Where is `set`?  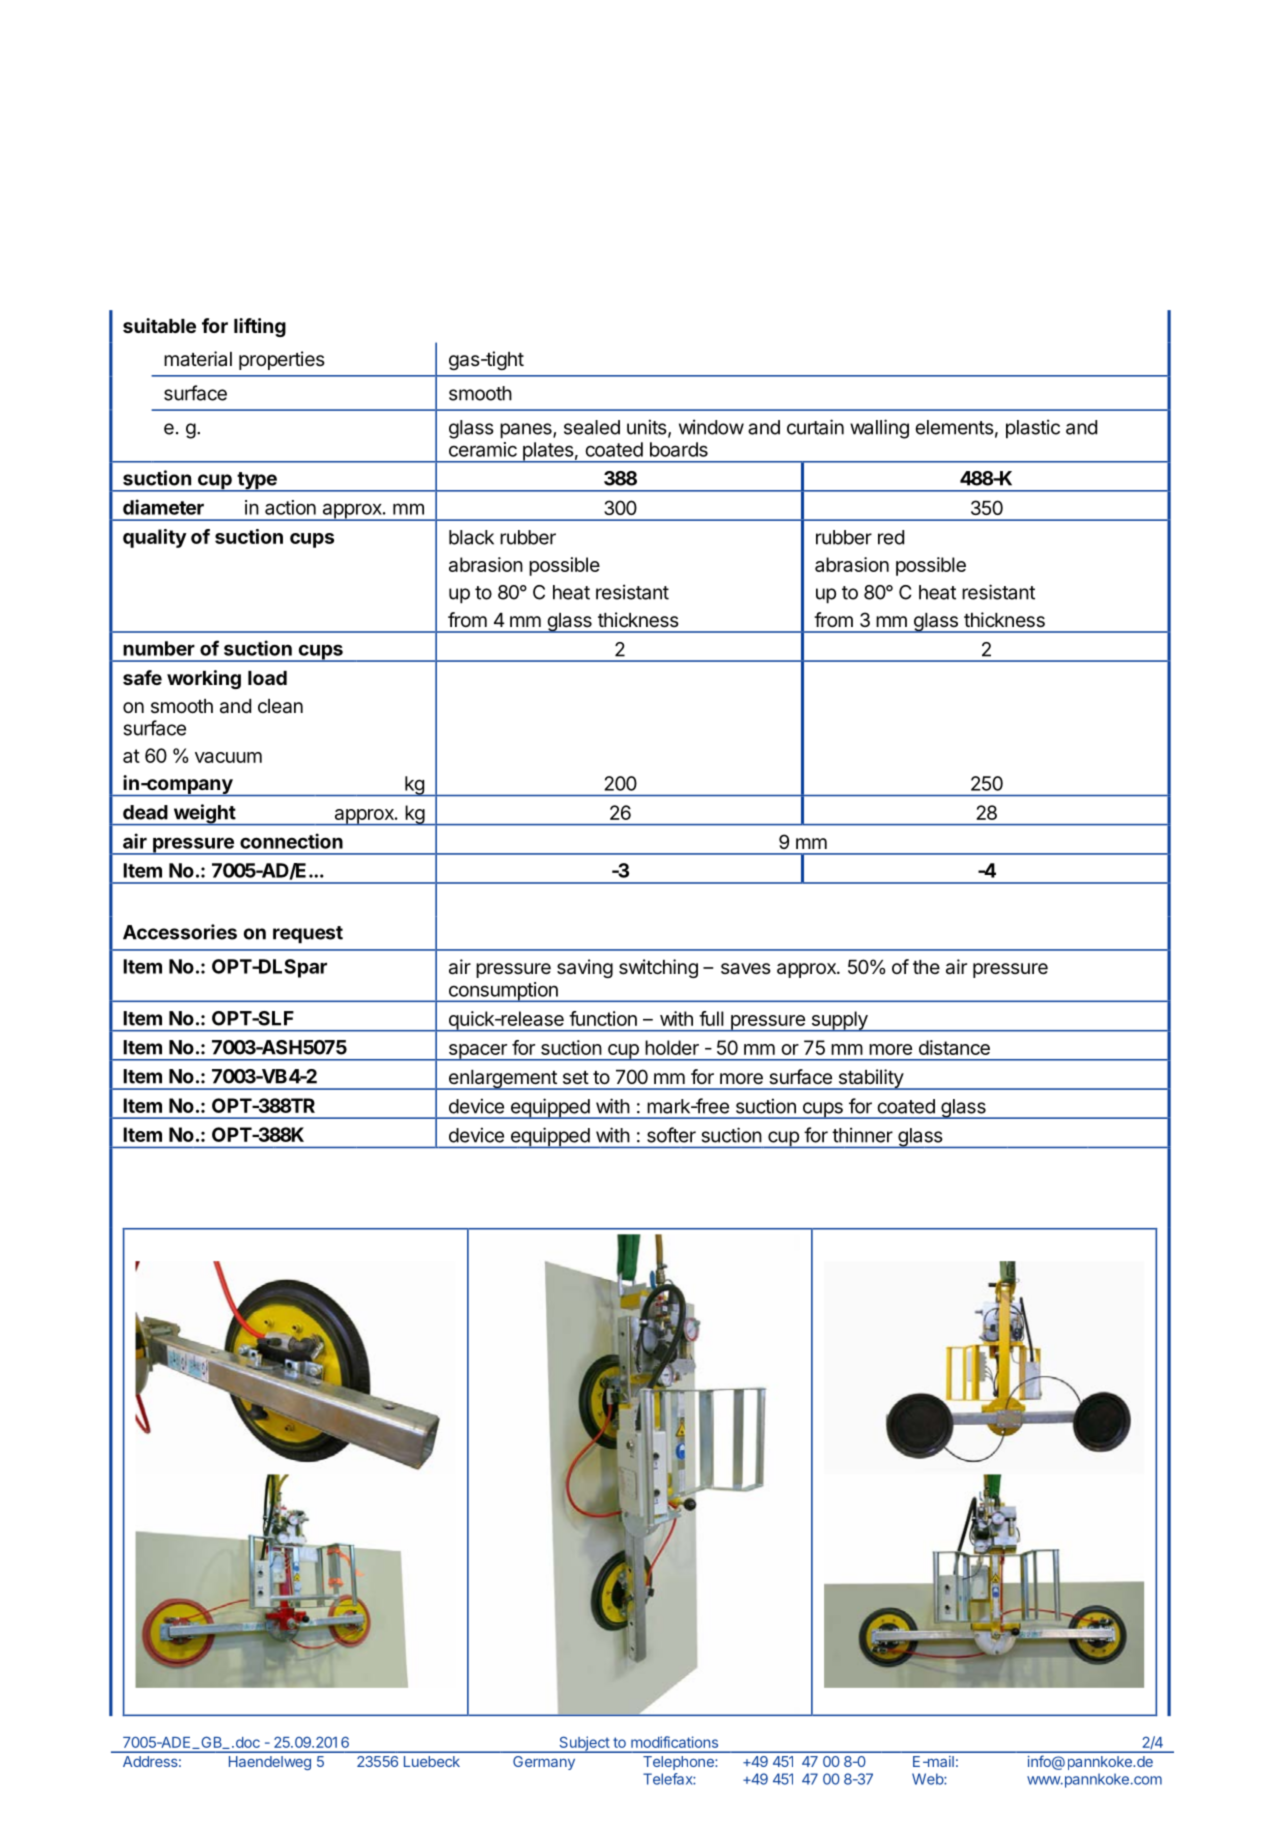 set is located at coordinates (576, 1077).
